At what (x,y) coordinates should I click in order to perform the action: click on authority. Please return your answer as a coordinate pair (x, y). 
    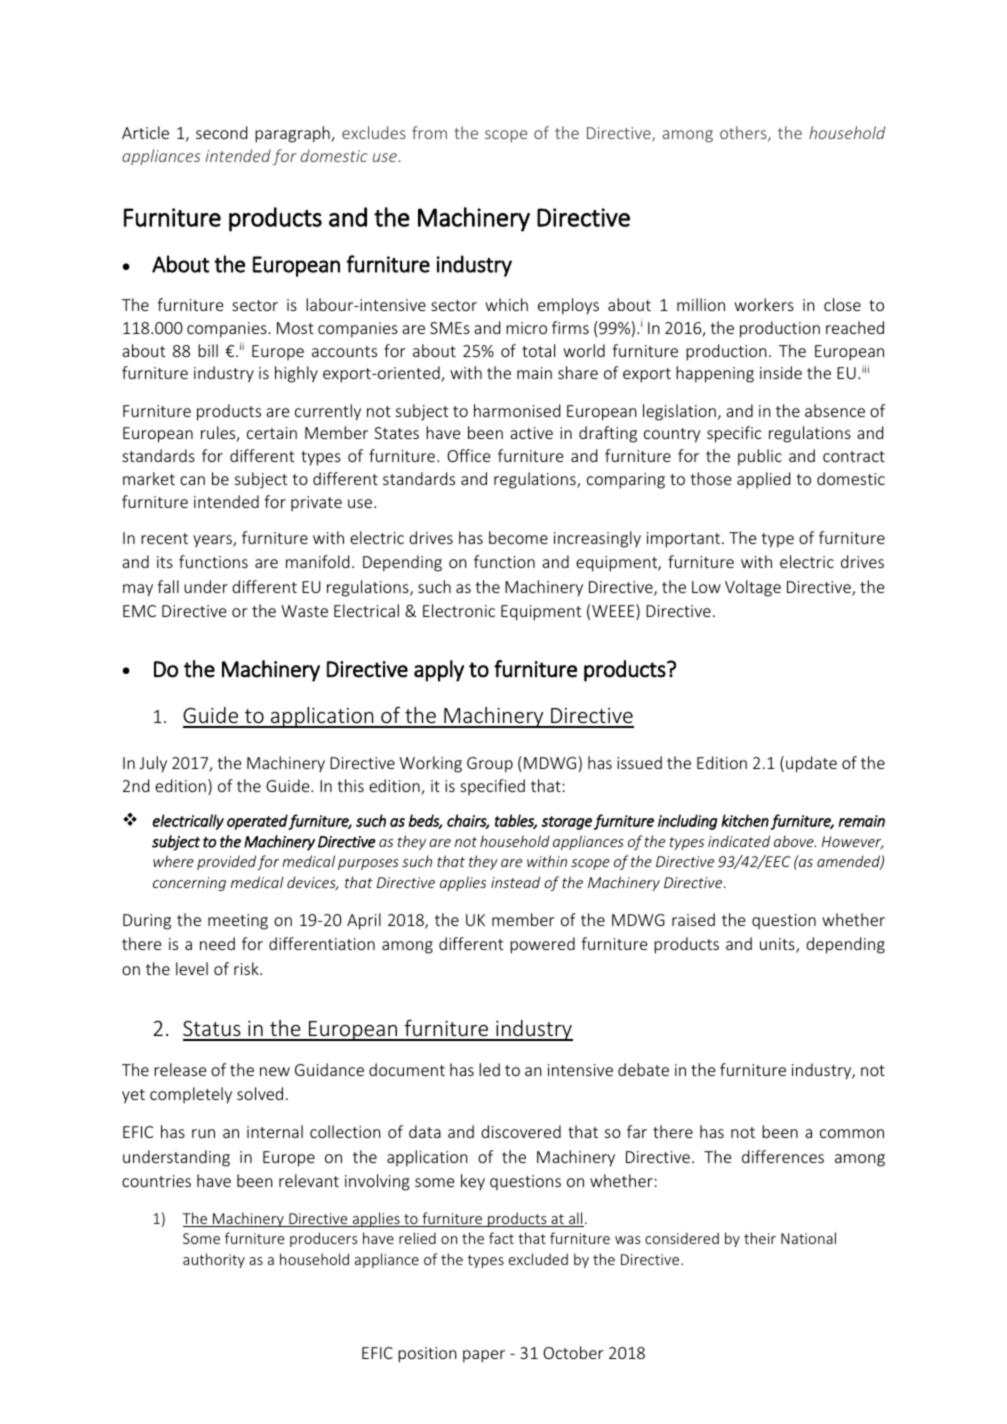
    Looking at the image, I should click on (214, 1260).
